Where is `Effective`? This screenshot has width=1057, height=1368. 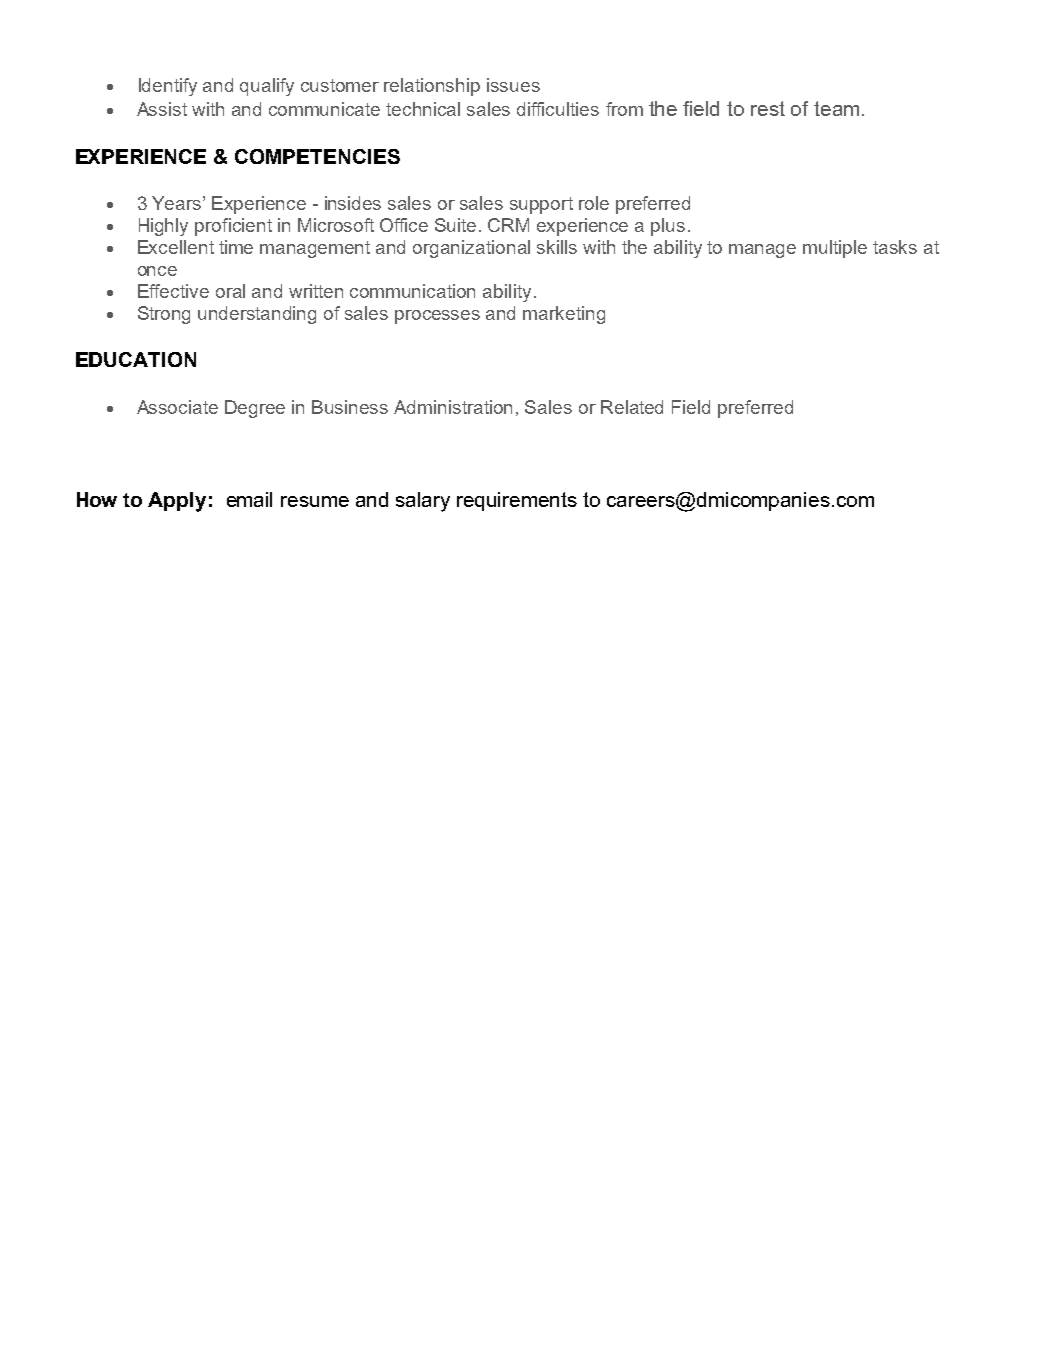
Effective is located at coordinates (173, 291).
